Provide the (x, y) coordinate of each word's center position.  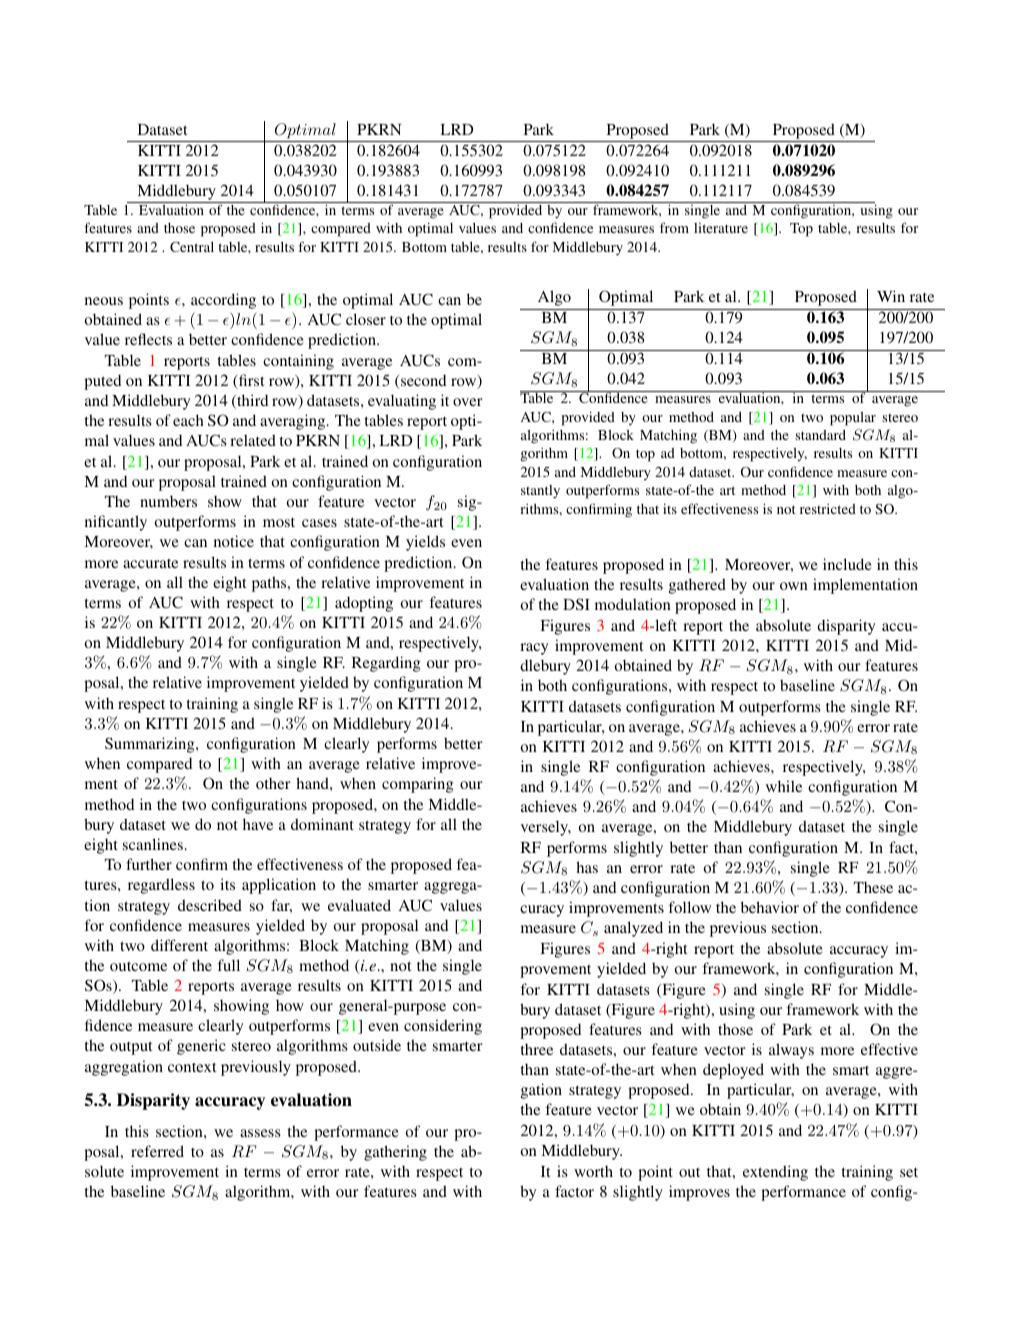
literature (721, 228)
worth (593, 1171)
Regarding (386, 664)
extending (775, 1173)
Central (192, 247)
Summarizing (151, 745)
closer (366, 319)
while (784, 786)
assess (260, 1133)
